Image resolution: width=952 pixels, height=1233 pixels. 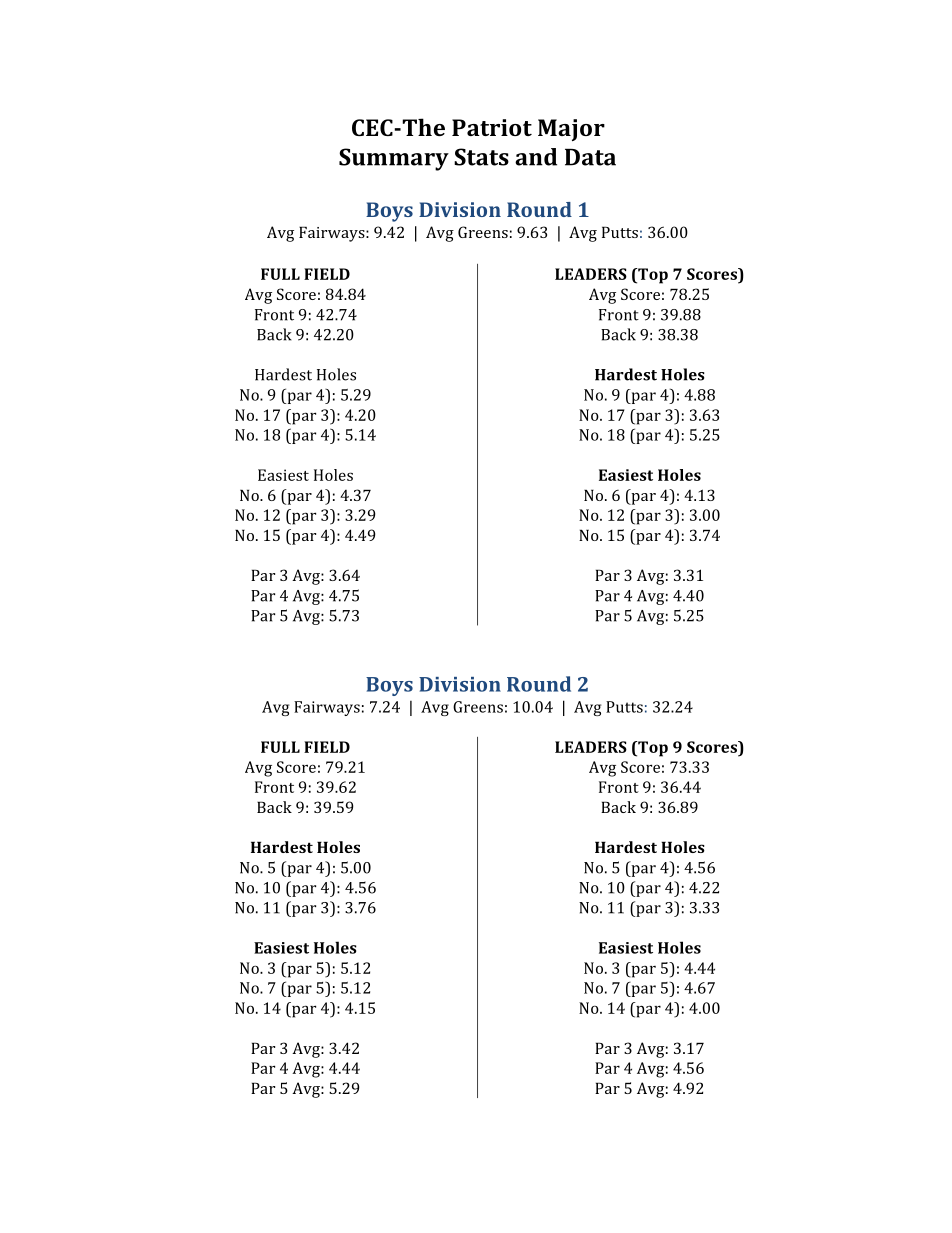 What do you see at coordinates (492, 127) in the document?
I see `Patriot` at bounding box center [492, 127].
